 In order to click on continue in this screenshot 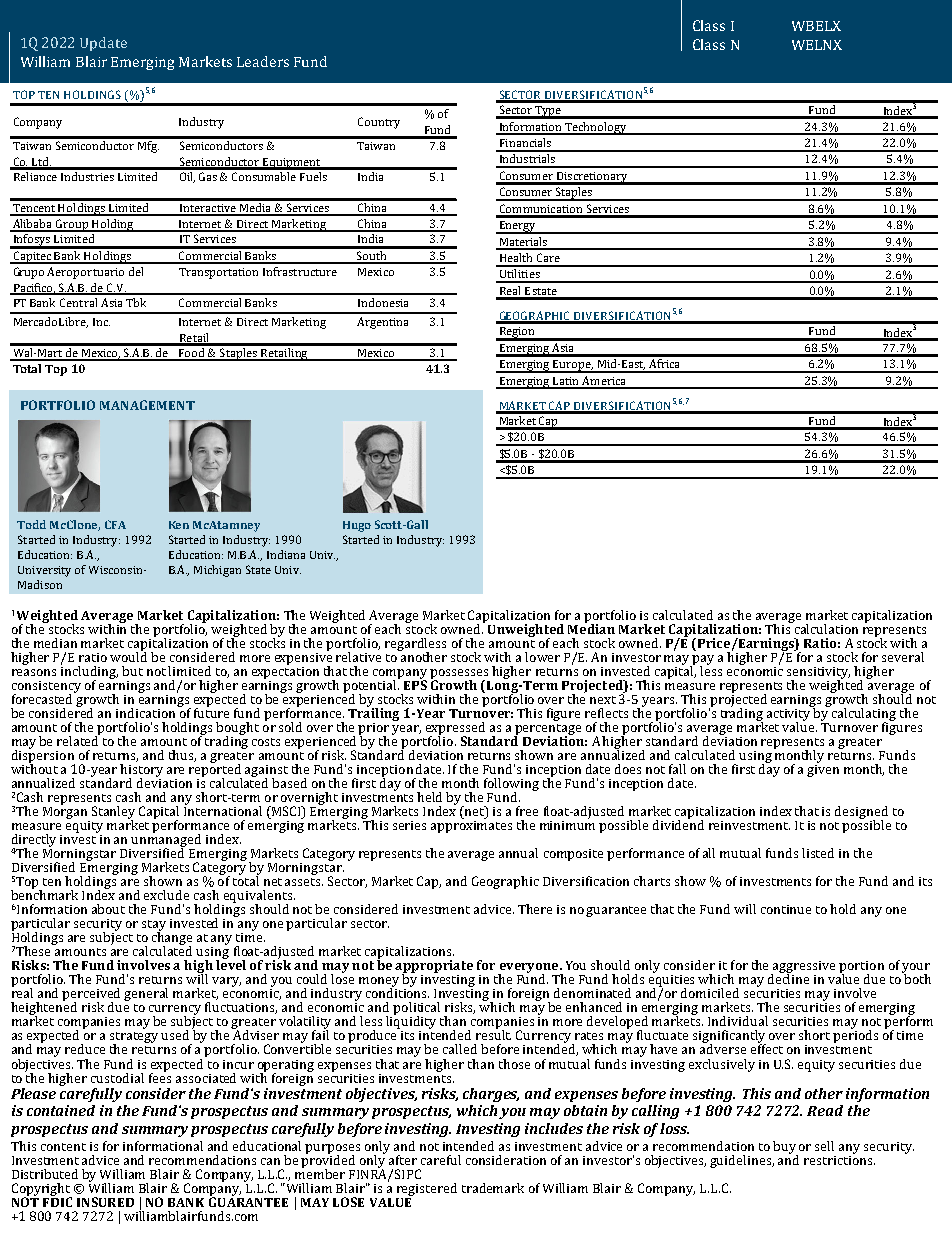, I will do `click(786, 909)`.
